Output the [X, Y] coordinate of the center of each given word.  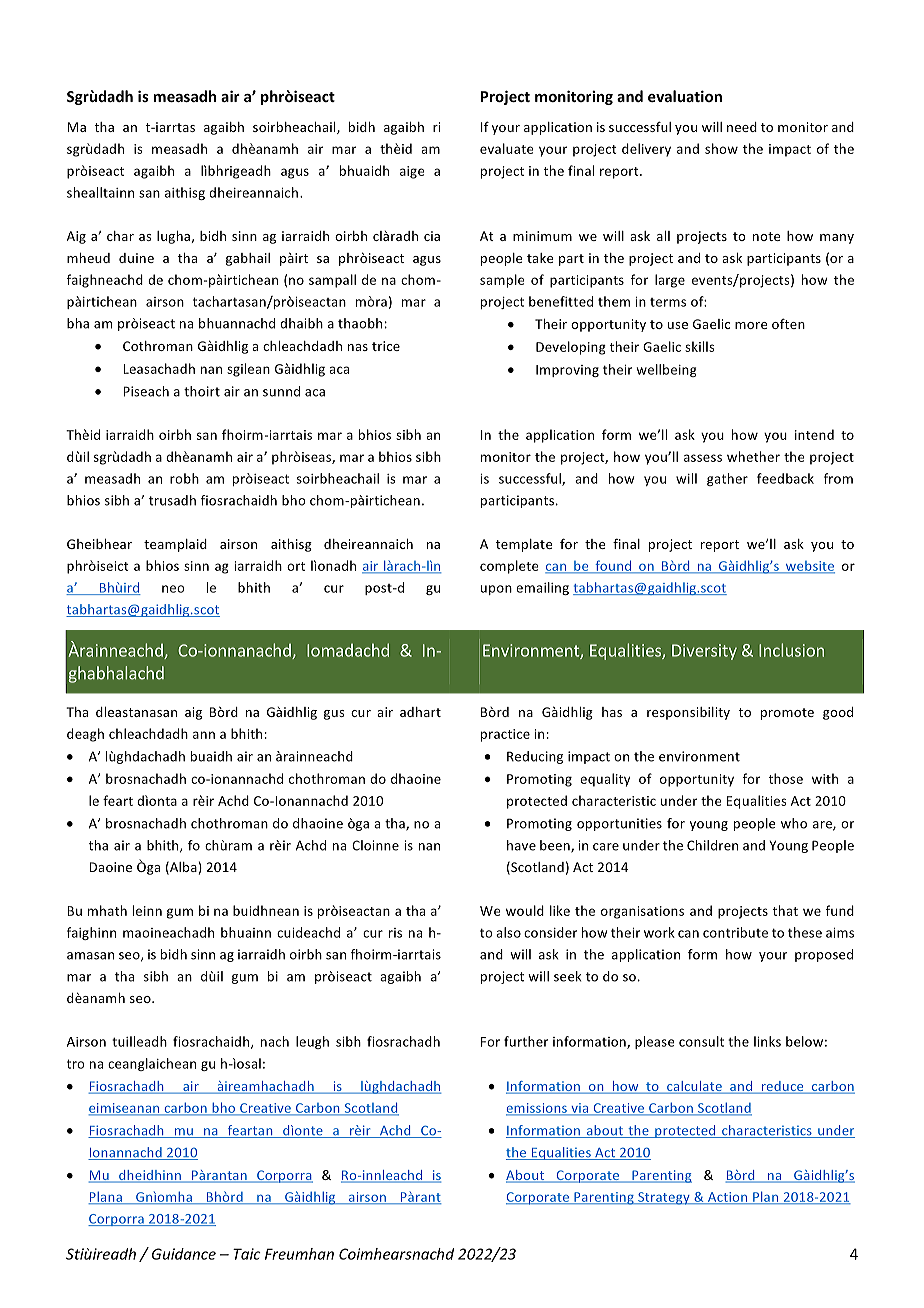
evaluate [507, 148]
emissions [538, 1109]
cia [432, 236]
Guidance [184, 1254]
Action [728, 1198]
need [742, 127]
